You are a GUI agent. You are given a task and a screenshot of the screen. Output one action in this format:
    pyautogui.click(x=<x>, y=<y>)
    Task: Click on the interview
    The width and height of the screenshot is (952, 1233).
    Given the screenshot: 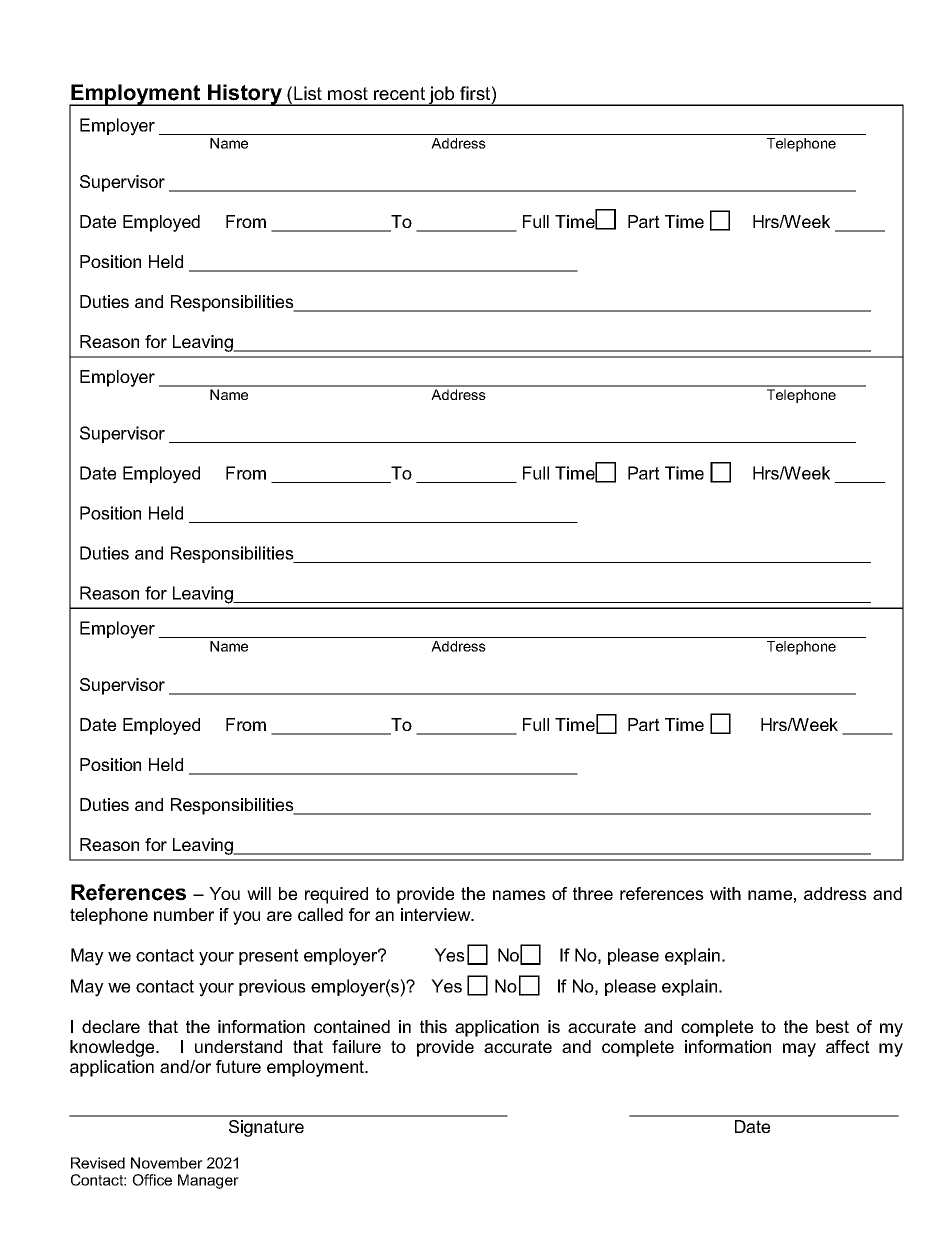 What is the action you would take?
    pyautogui.click(x=437, y=914)
